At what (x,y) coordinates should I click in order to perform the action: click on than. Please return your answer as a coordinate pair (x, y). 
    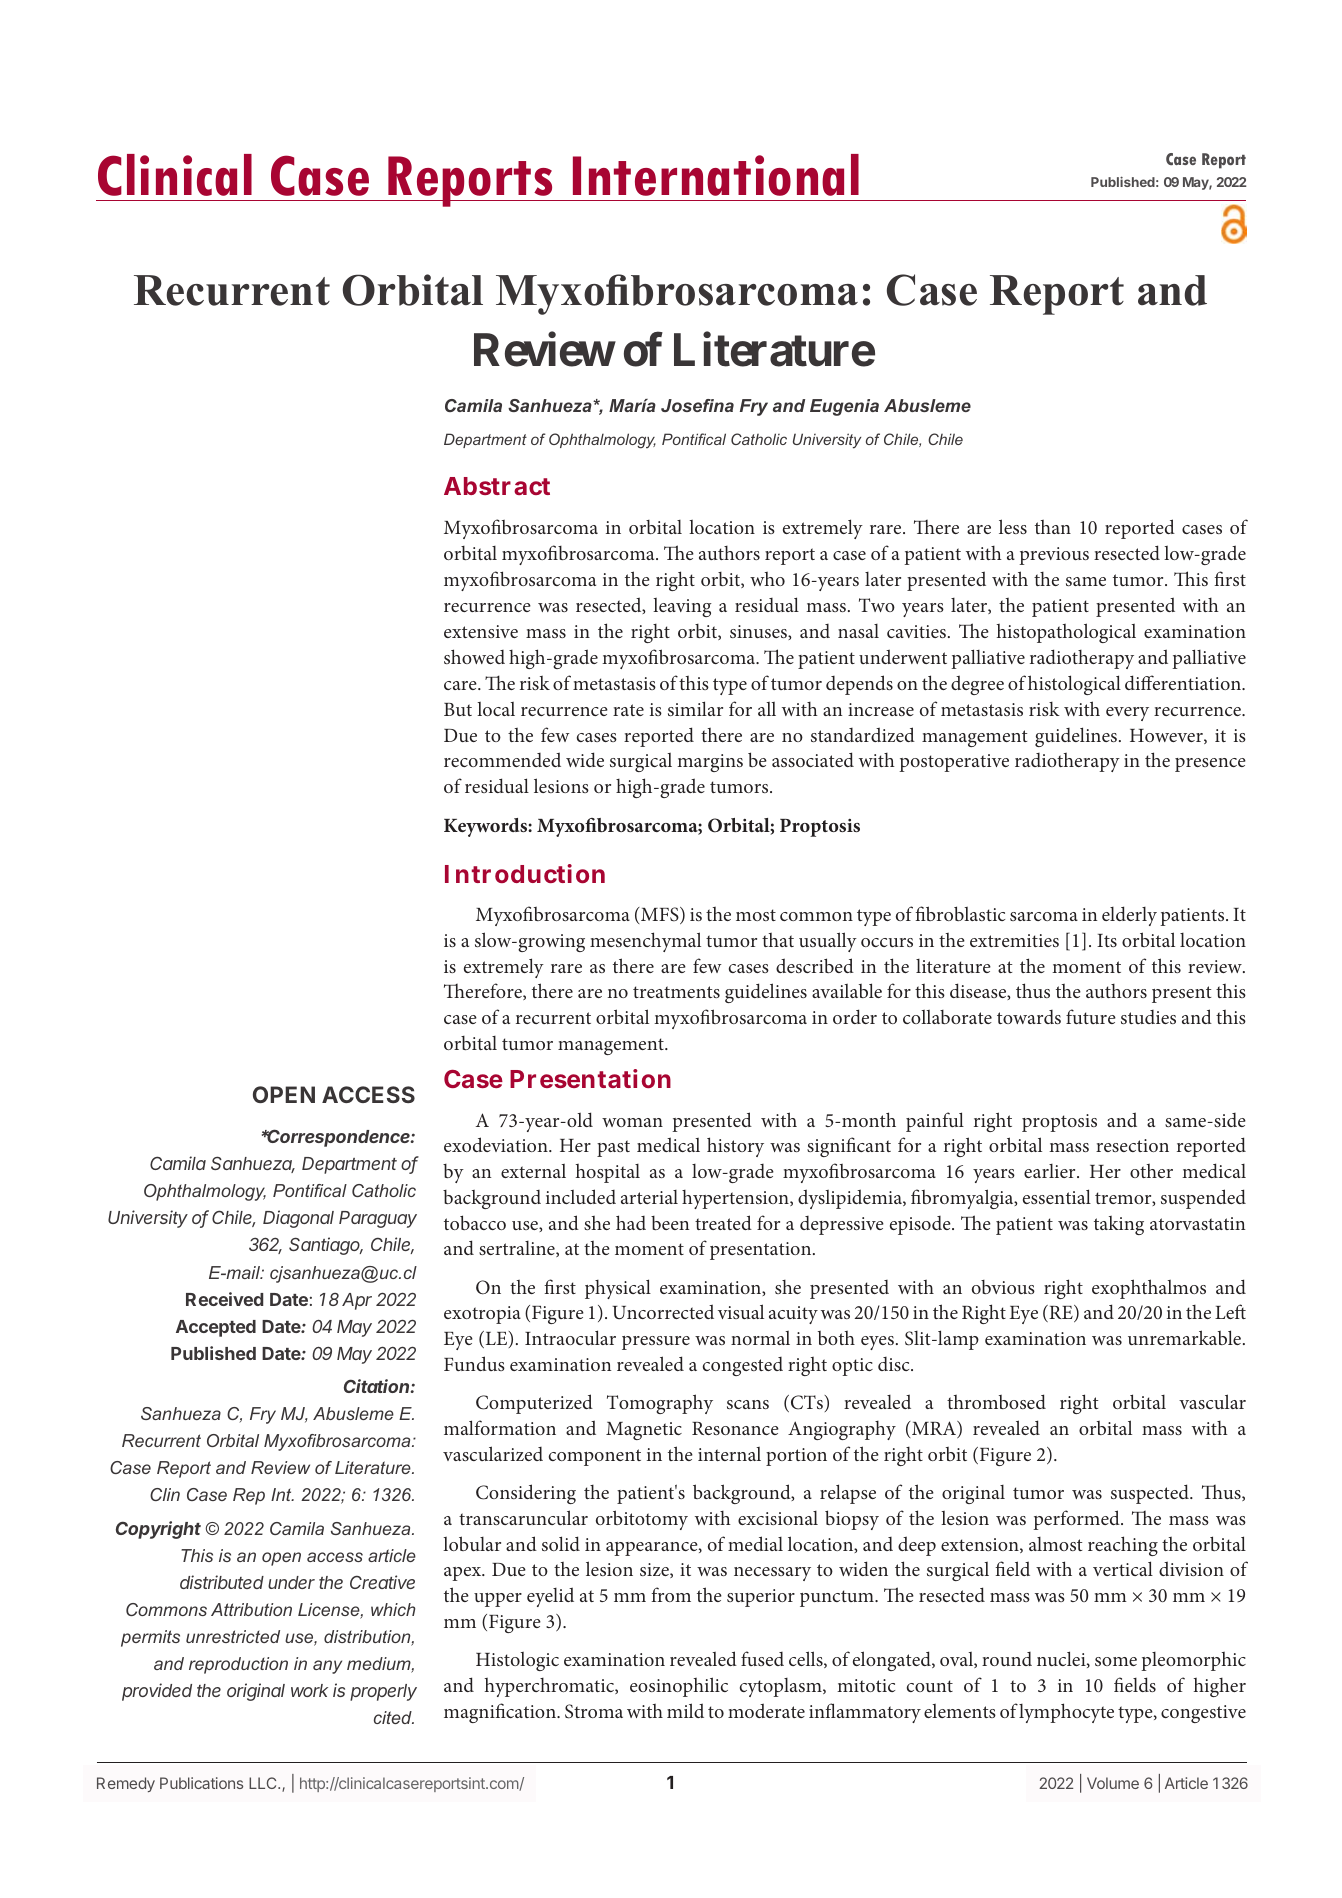
    Looking at the image, I should click on (1053, 527).
